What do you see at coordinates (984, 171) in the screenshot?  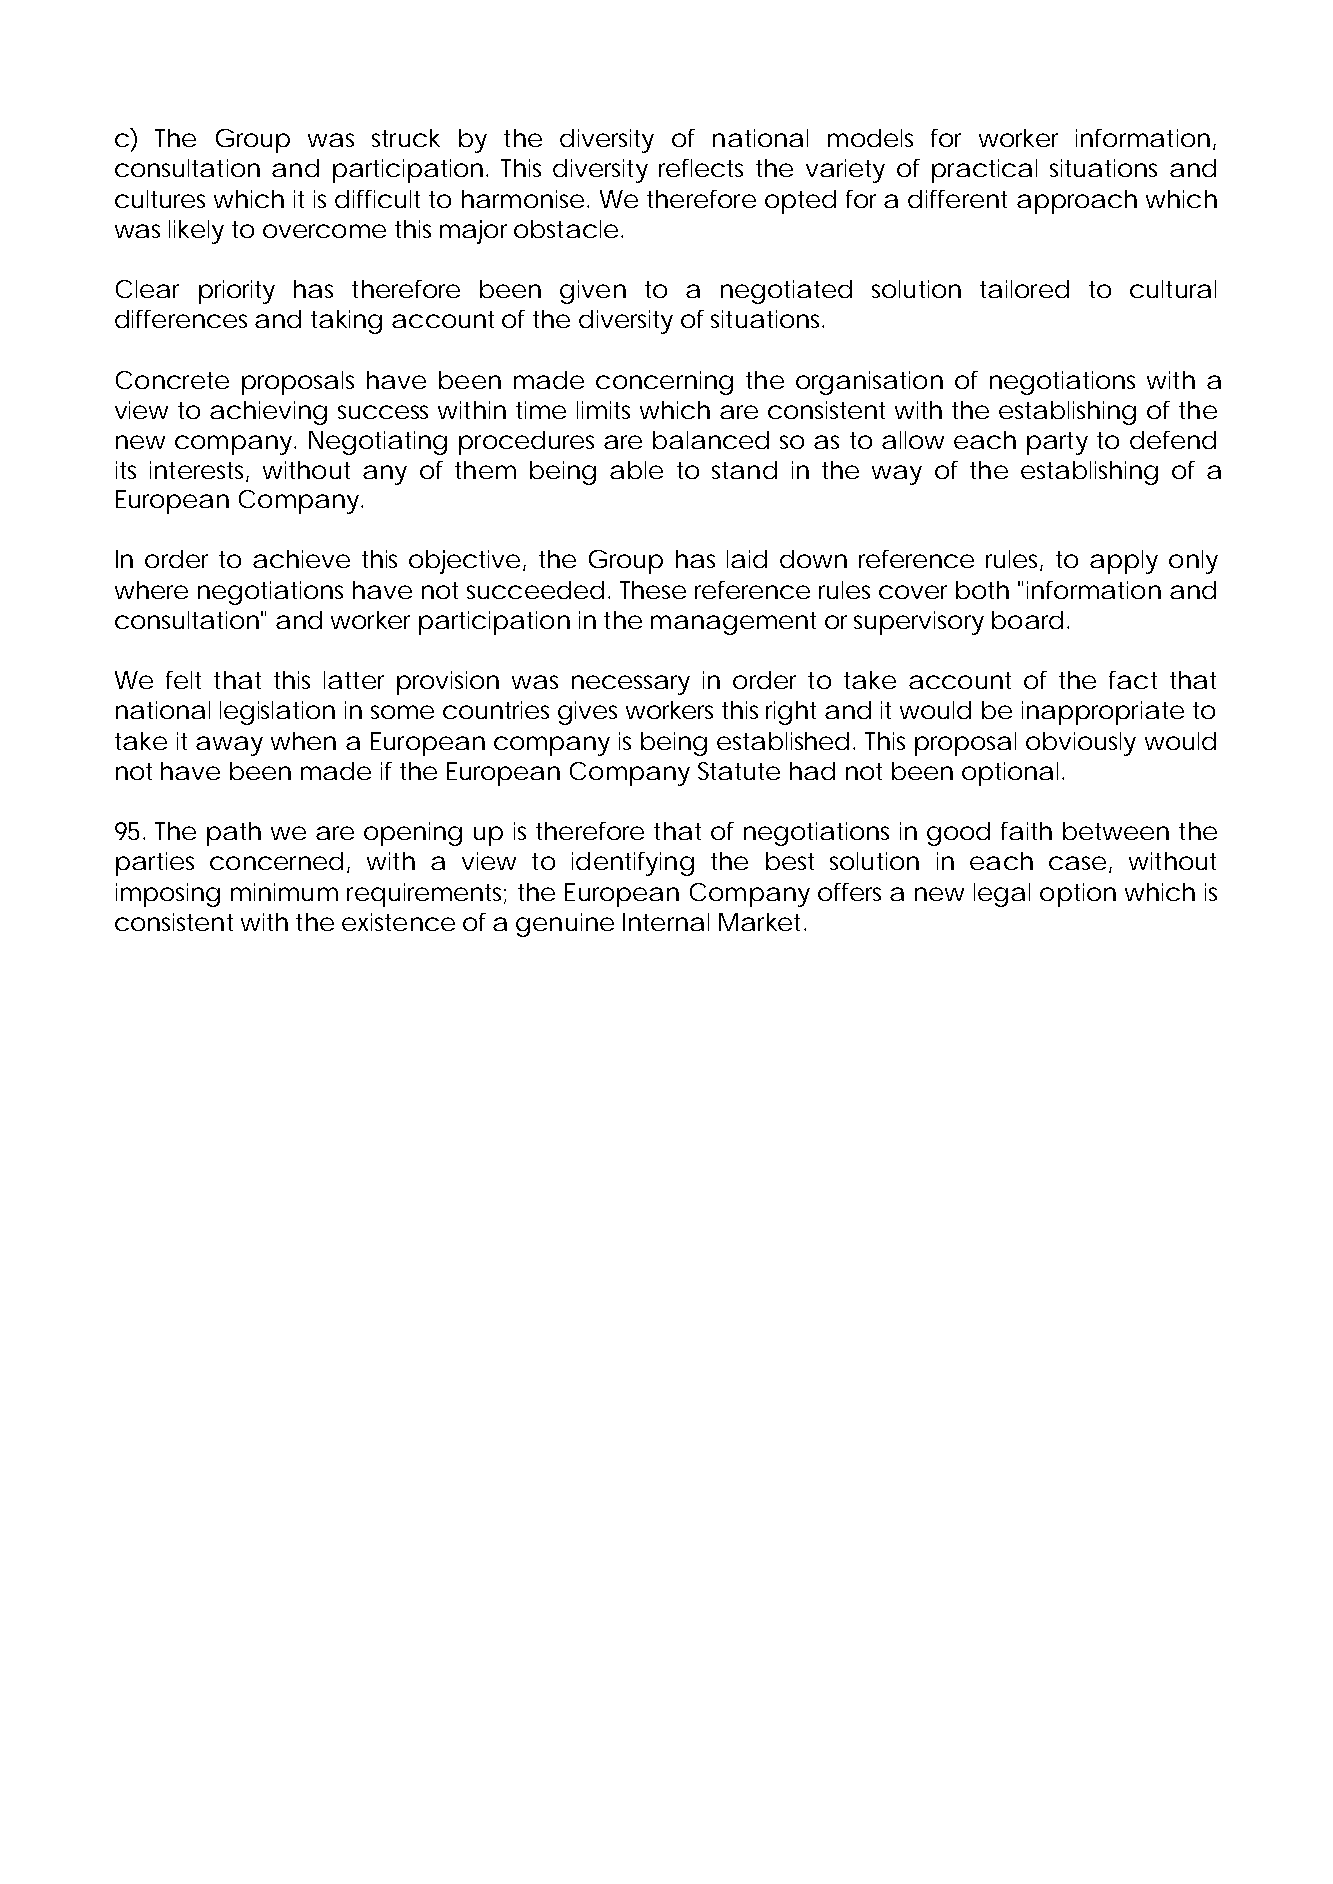 I see `practical` at bounding box center [984, 171].
